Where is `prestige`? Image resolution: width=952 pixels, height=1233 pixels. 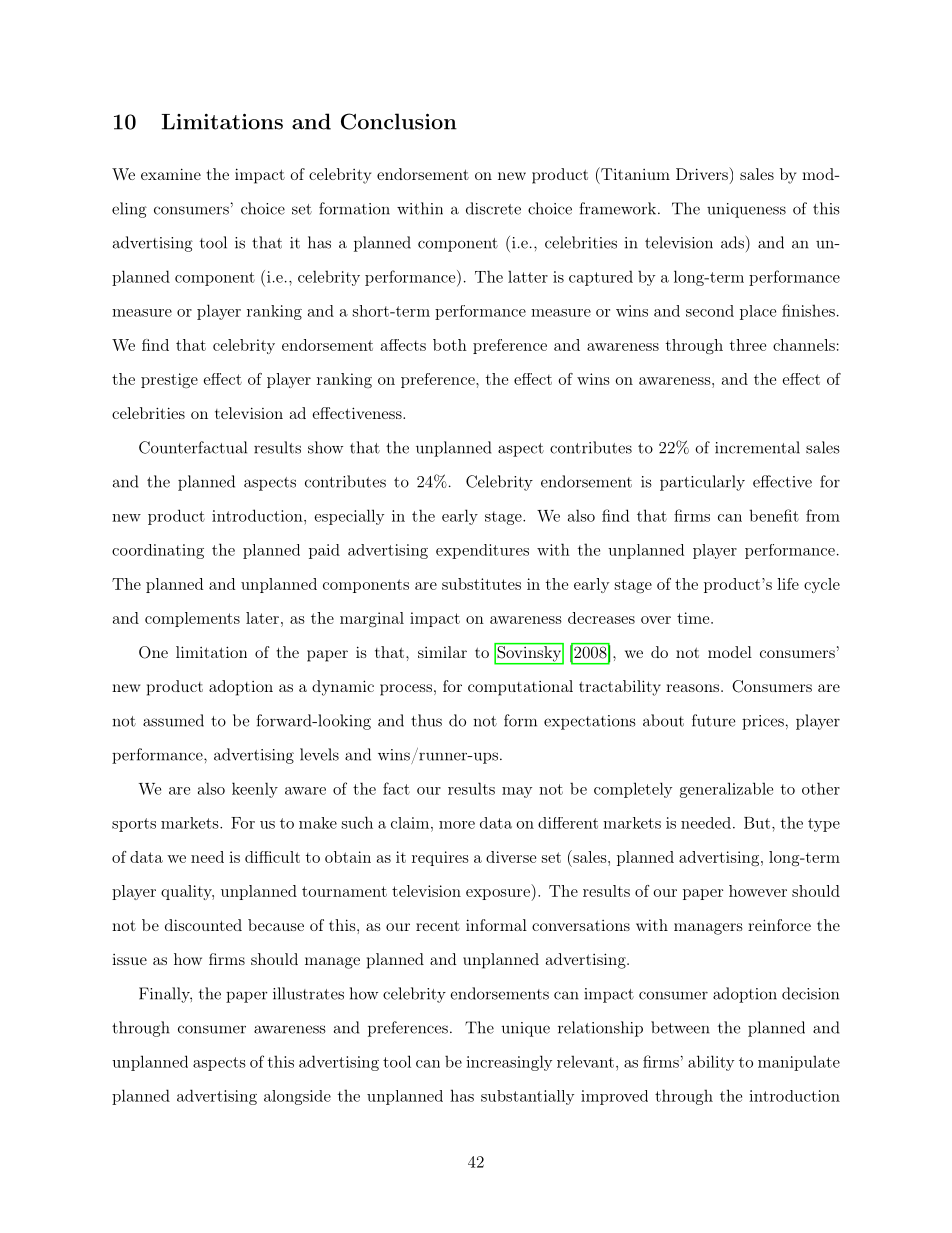 prestige is located at coordinates (169, 381).
